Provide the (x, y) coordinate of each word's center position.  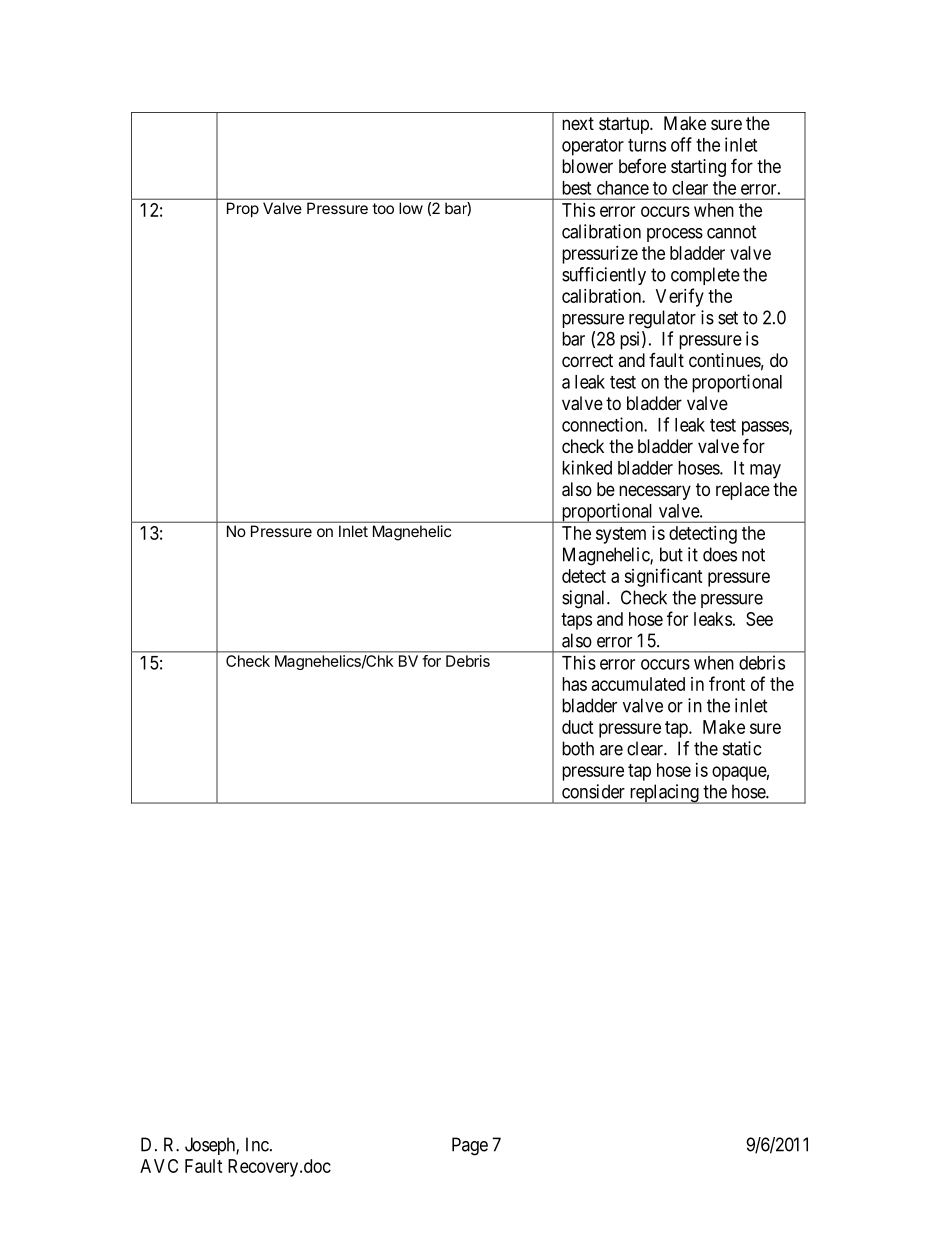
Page (470, 1146)
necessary (655, 492)
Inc (257, 1144)
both (578, 748)
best (576, 188)
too (383, 208)
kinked (587, 467)
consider (593, 791)
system (621, 535)
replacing (664, 794)
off (681, 144)
